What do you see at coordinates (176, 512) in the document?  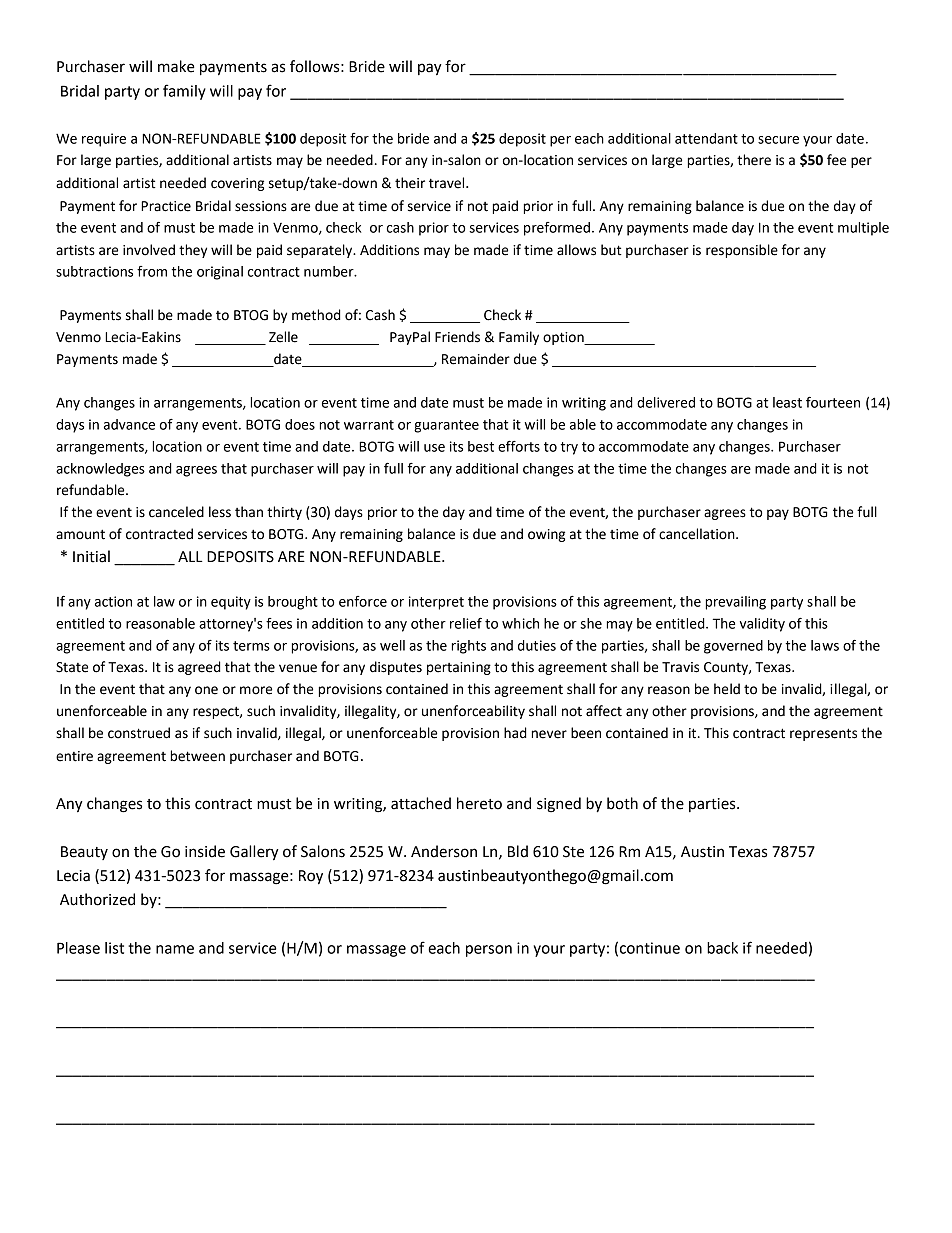 I see `canceled` at bounding box center [176, 512].
